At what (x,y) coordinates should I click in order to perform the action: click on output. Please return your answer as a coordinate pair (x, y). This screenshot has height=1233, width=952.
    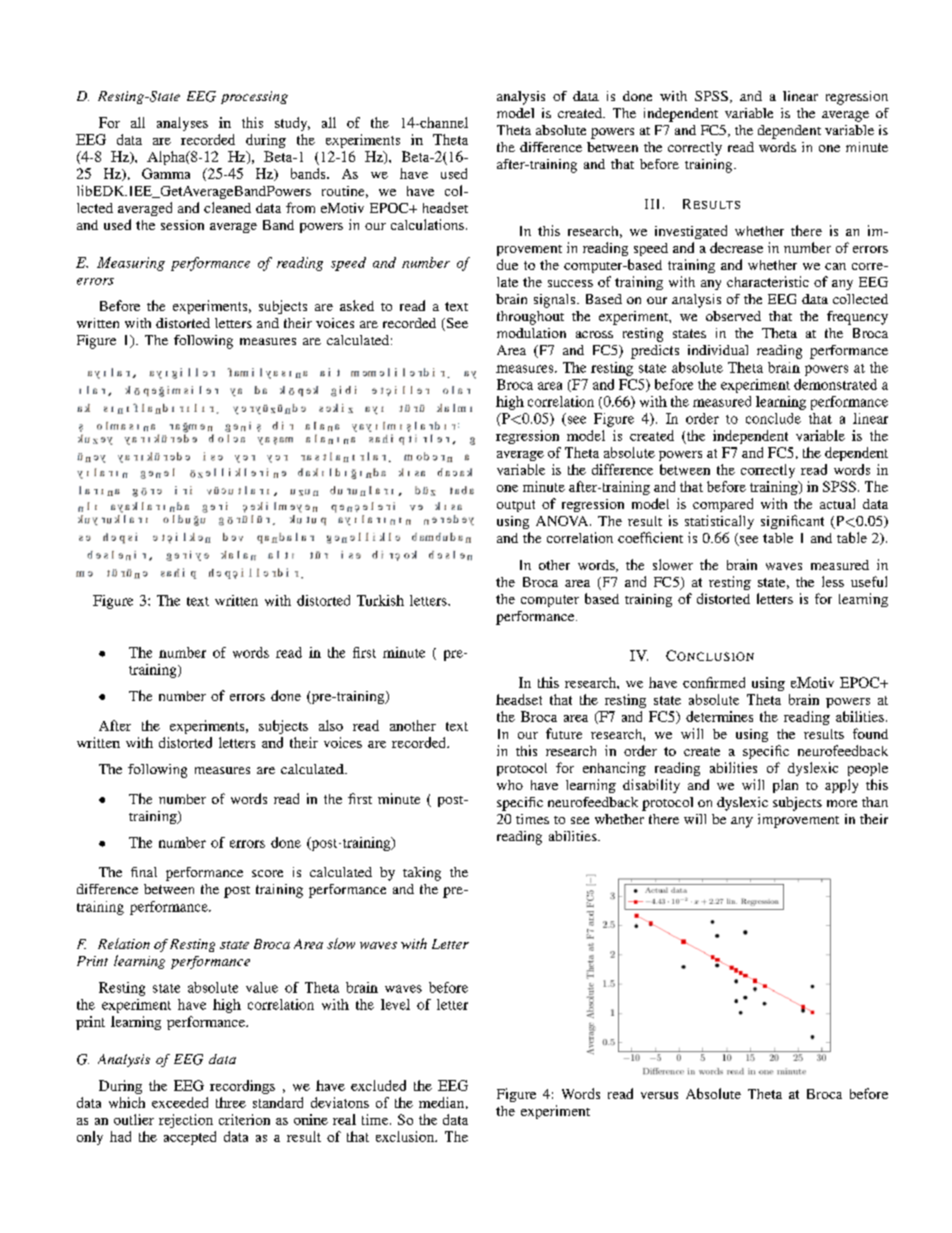
    Looking at the image, I should click on (516, 506).
